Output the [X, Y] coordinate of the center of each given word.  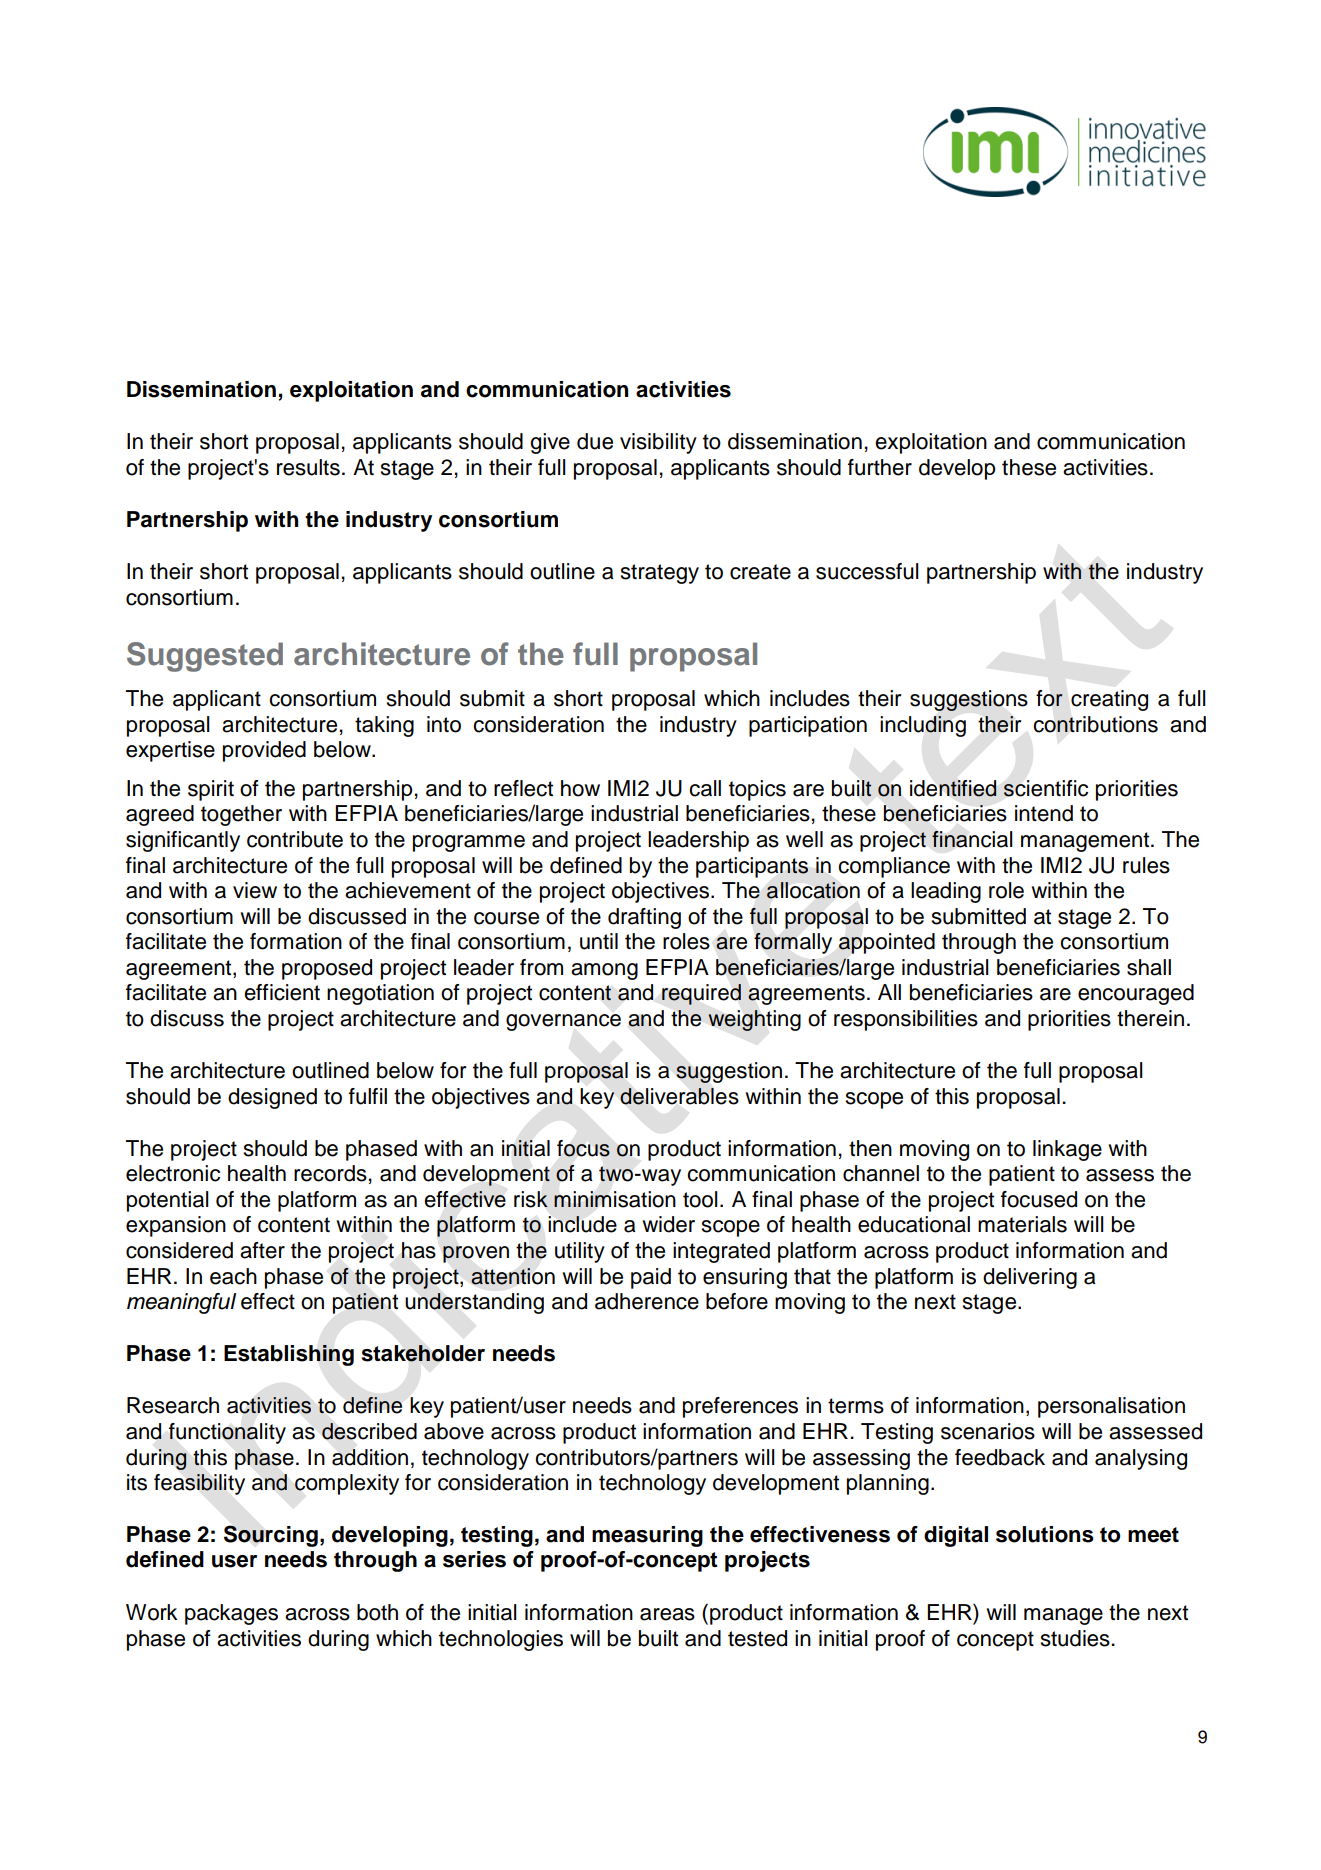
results [308, 467]
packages [231, 1614]
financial [972, 839]
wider [668, 1224]
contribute [295, 839]
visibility [658, 443]
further [880, 467]
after [262, 1250]
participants [752, 867]
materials [1022, 1224]
